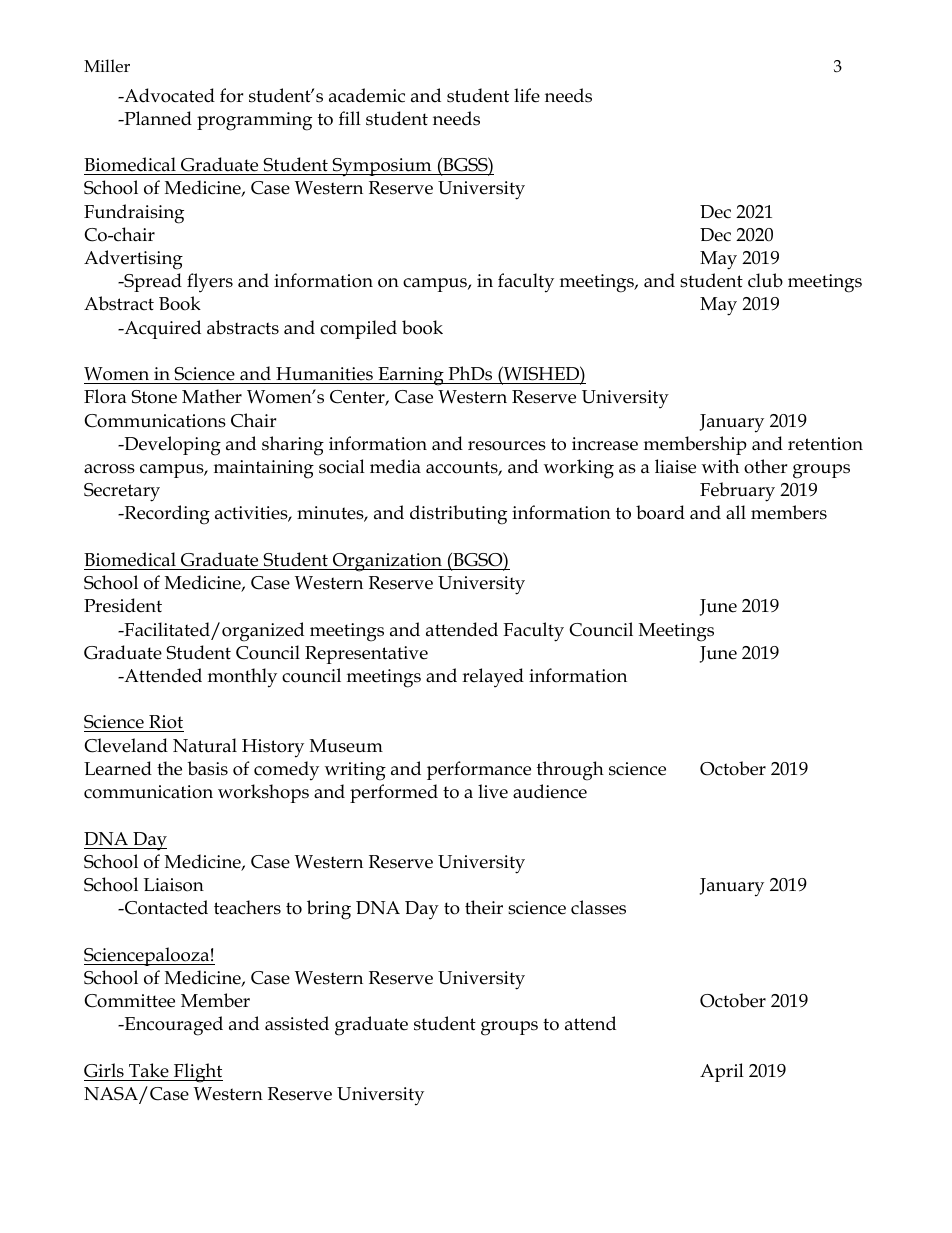 This page has width=952, height=1233. Describe the element at coordinates (297, 1023) in the page. I see `assisted` at that location.
